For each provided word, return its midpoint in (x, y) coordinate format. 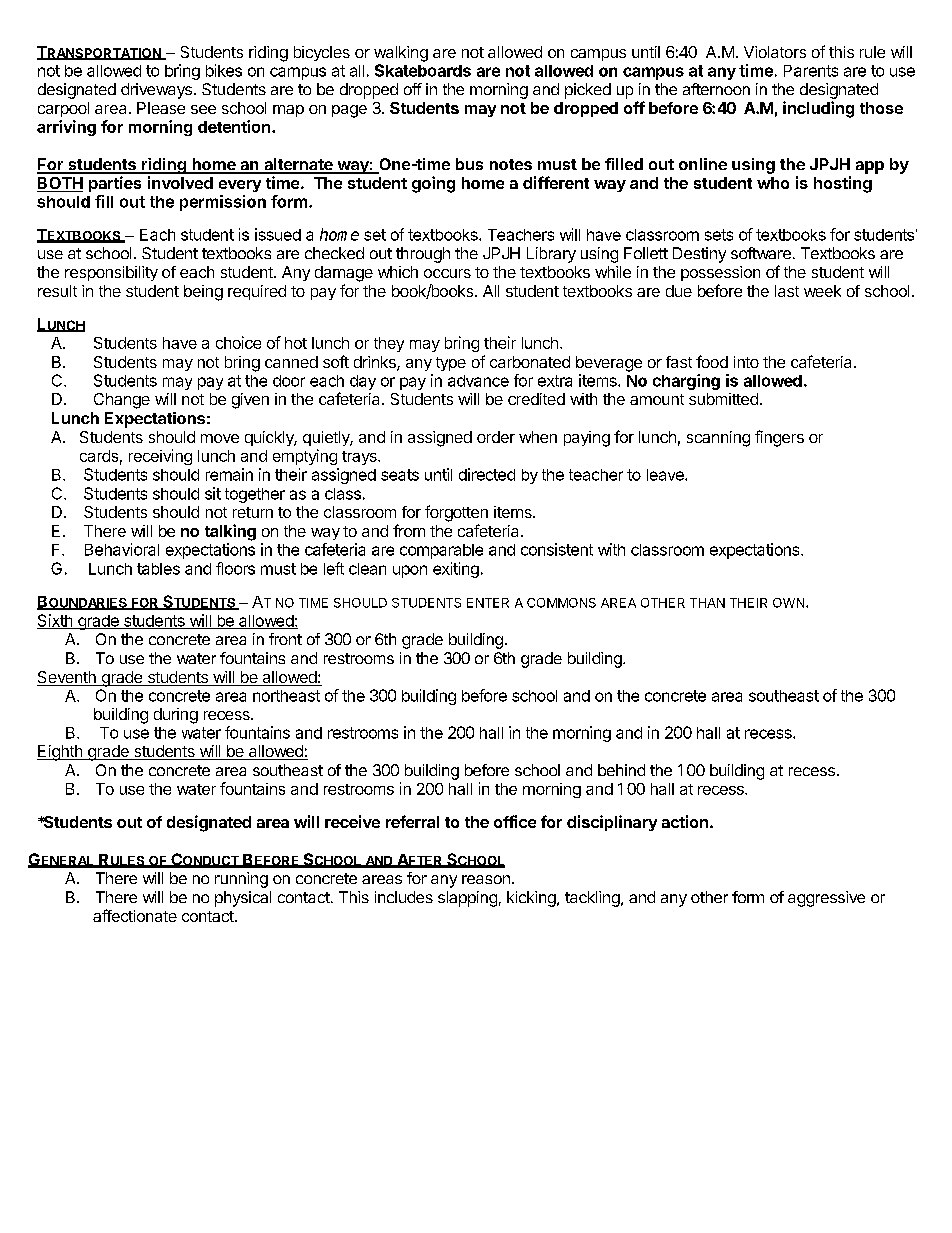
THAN (707, 603)
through (423, 255)
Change (122, 401)
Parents (811, 71)
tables (158, 569)
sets (719, 235)
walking (401, 54)
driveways (156, 91)
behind (621, 770)
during (176, 716)
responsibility (111, 273)
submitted (723, 399)
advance (478, 381)
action (685, 821)
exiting (456, 570)
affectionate (135, 915)
